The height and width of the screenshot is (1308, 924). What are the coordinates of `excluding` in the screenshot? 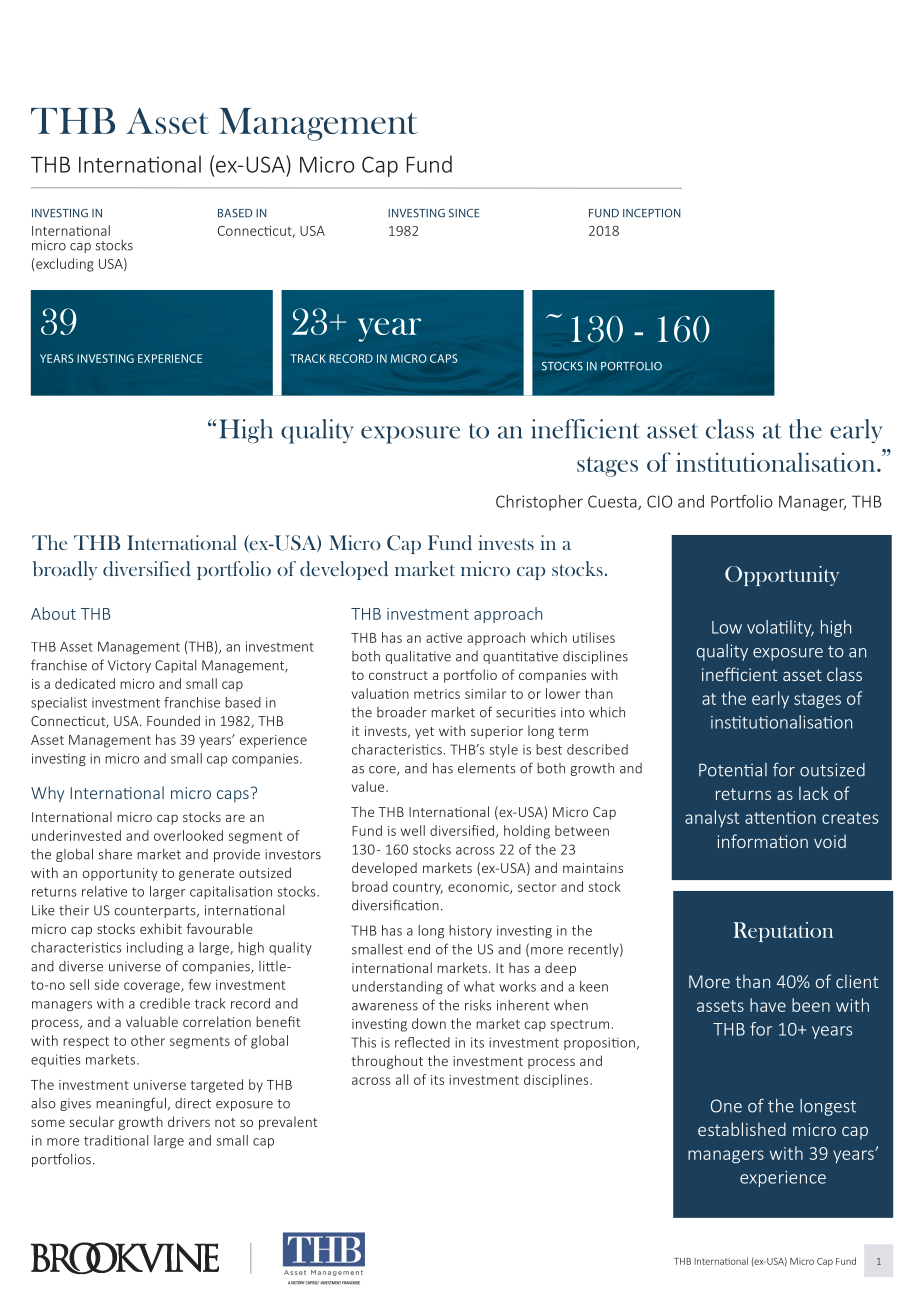 It's located at (65, 265).
